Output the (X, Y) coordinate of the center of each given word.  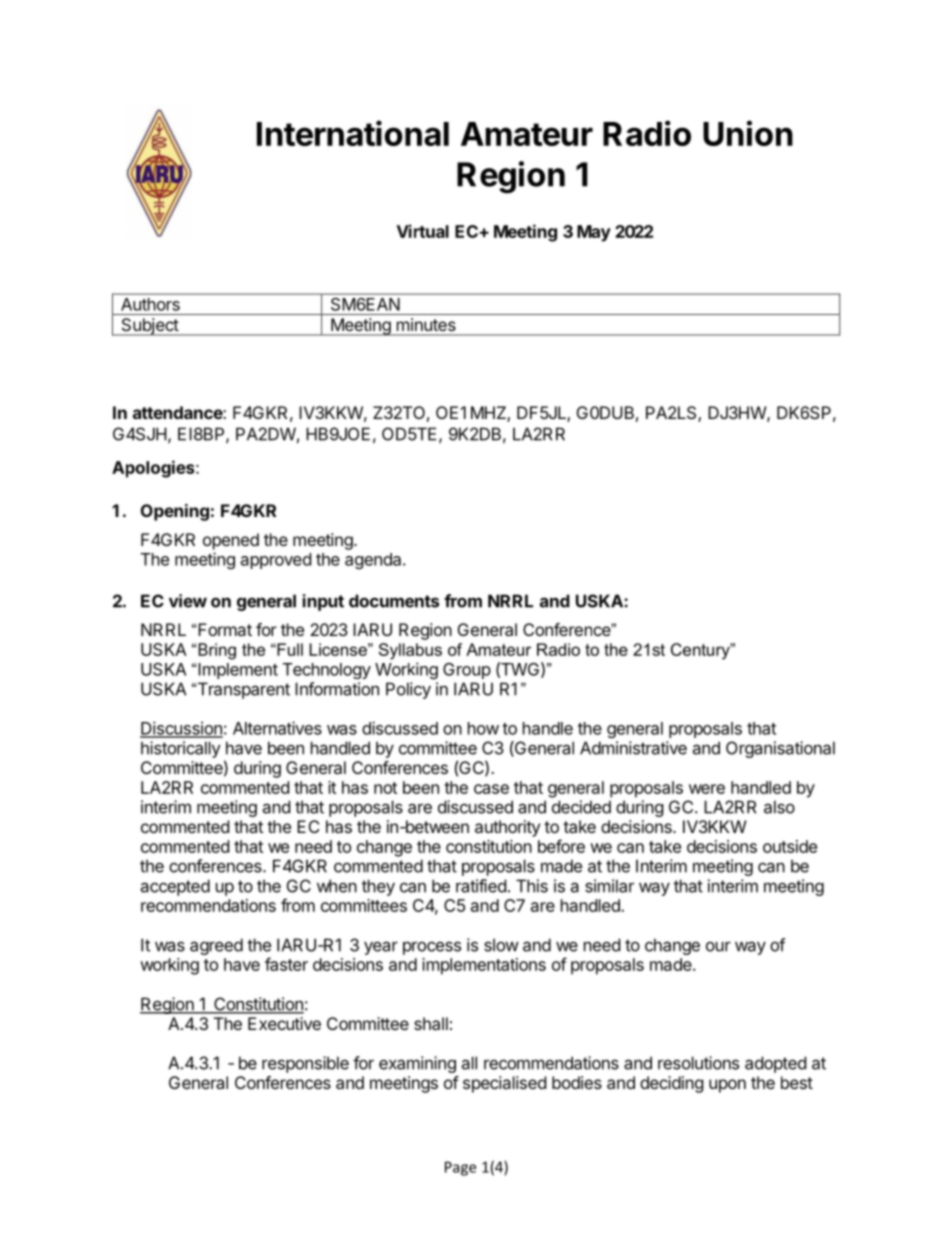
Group (467, 671)
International (353, 133)
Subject (149, 327)
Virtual (423, 231)
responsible (305, 1064)
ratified (481, 886)
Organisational (780, 749)
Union (748, 133)
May (594, 233)
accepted (175, 887)
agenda (374, 561)
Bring (217, 651)
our (718, 946)
